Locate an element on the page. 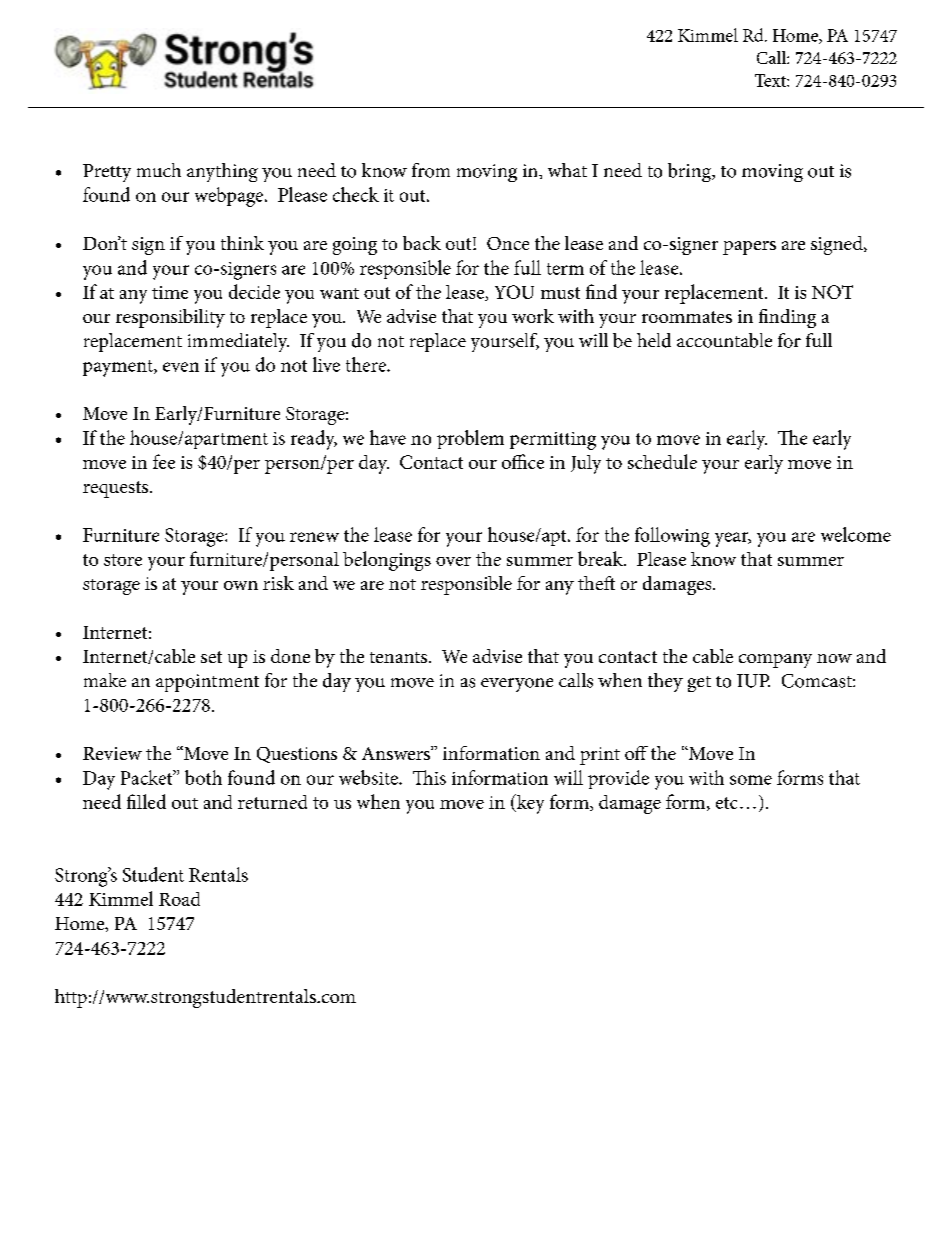 Image resolution: width=952 pixels, height=1233 pixels. even is located at coordinates (181, 367).
